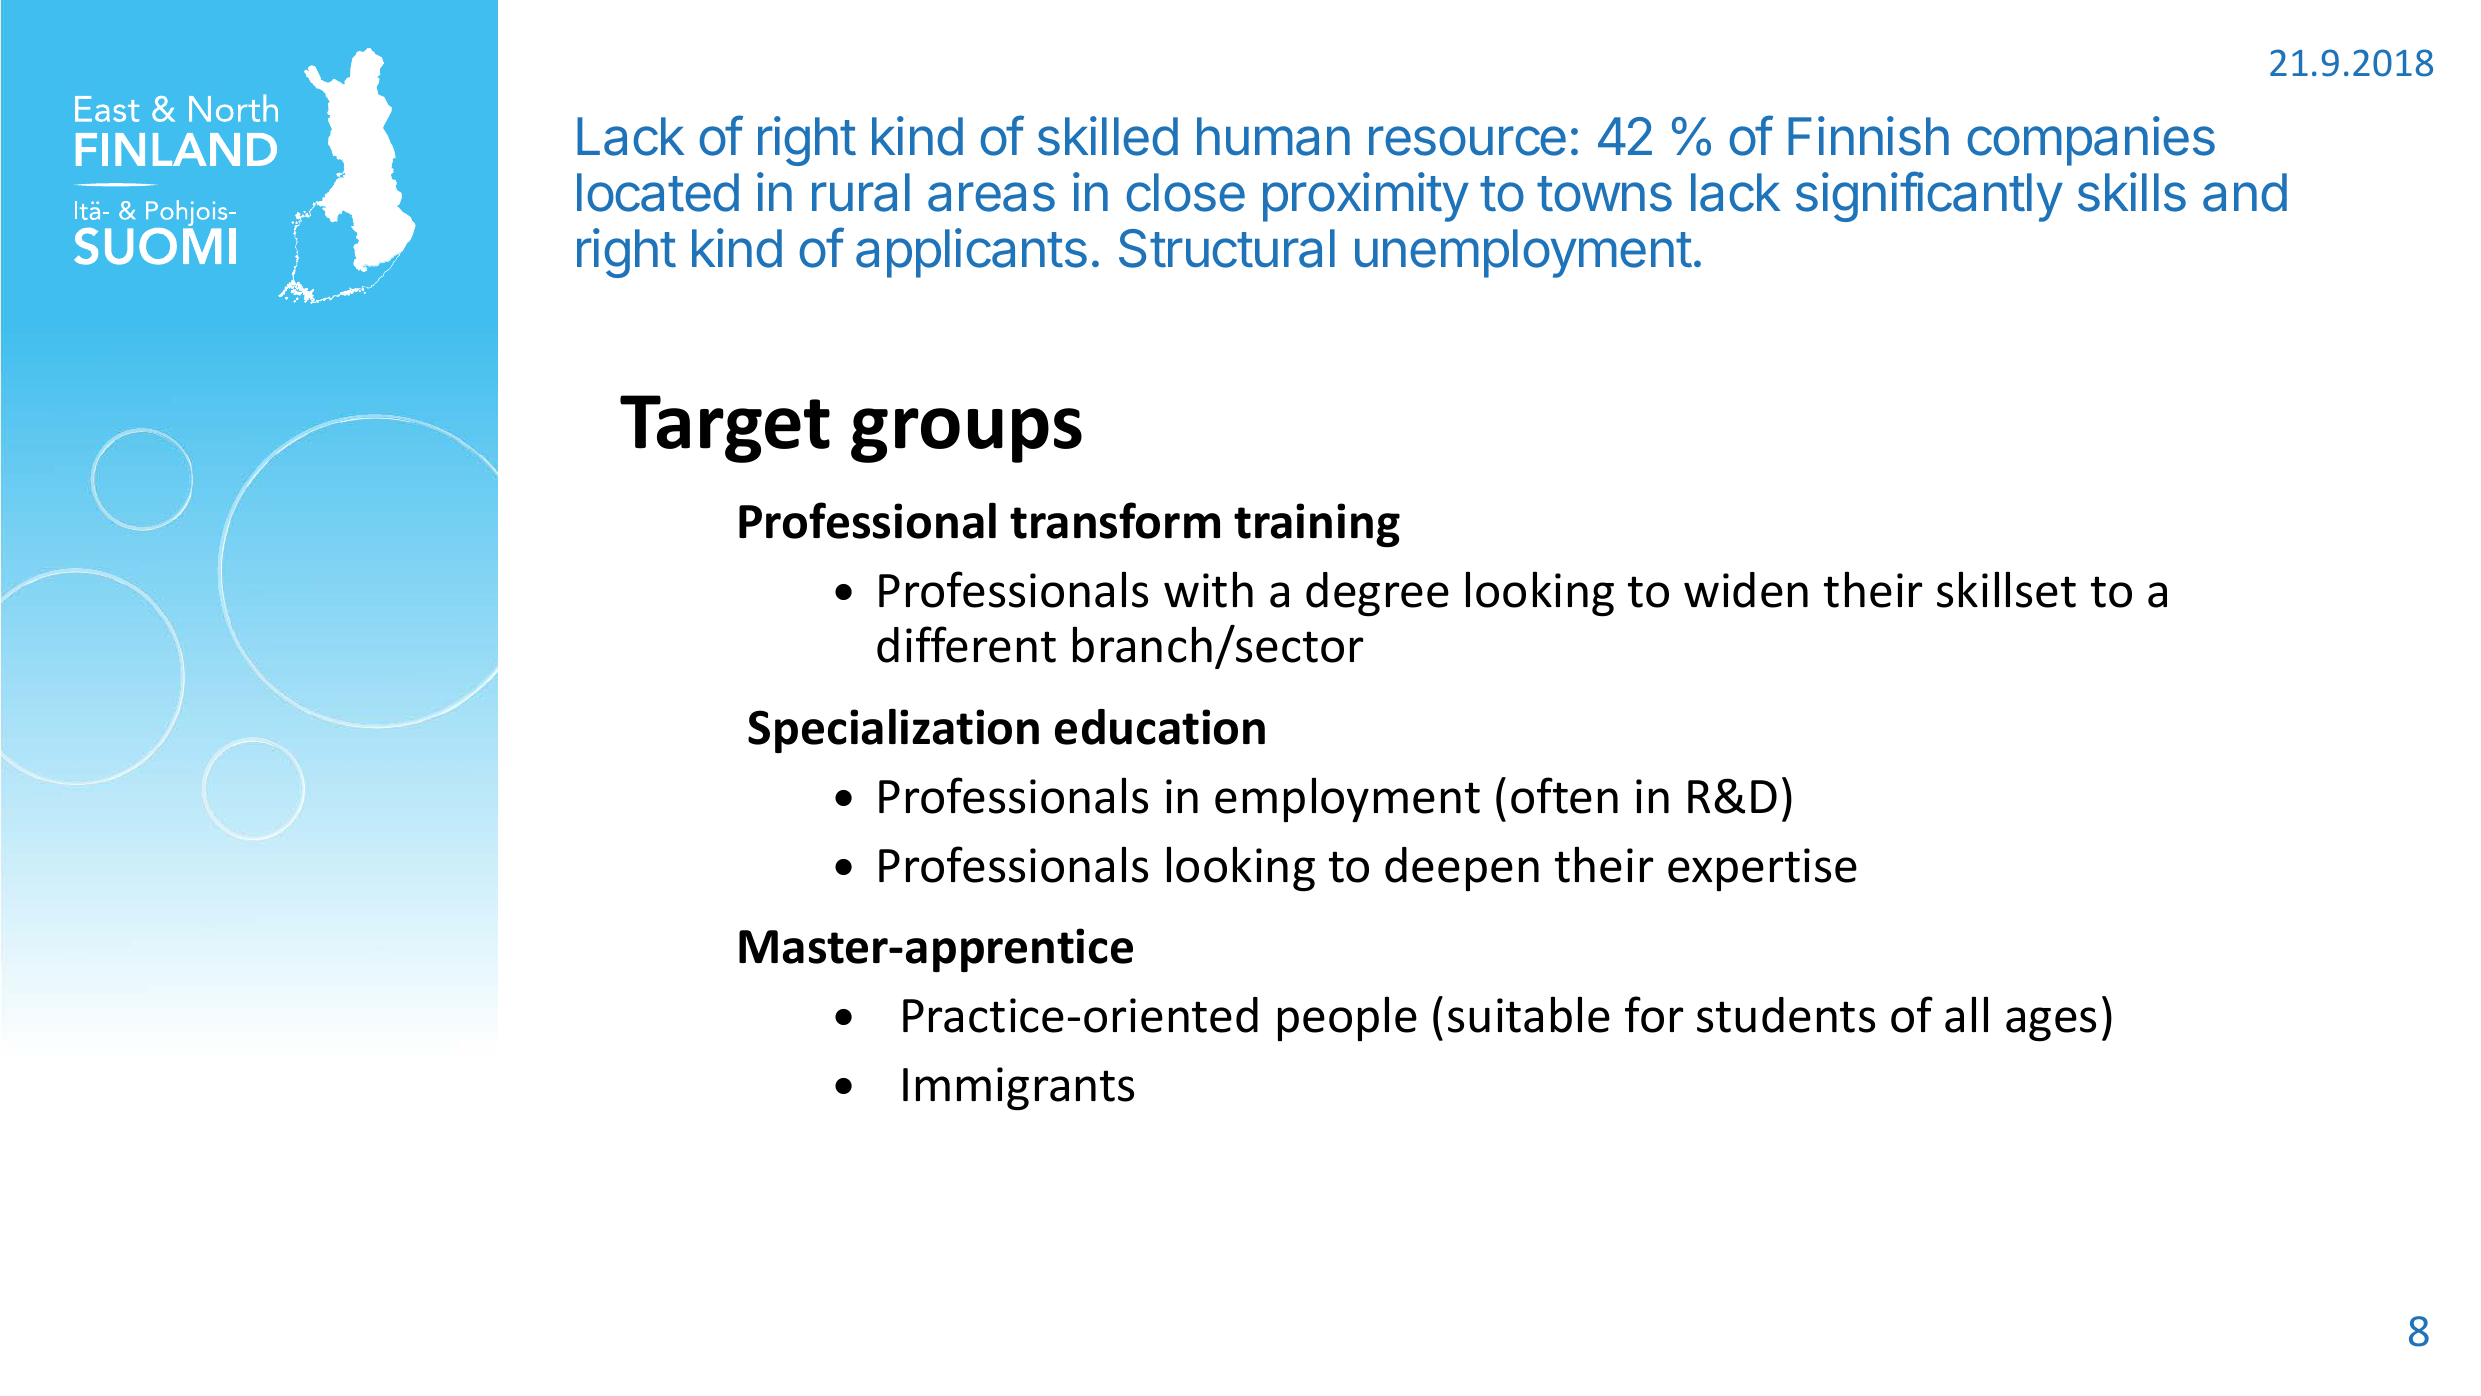  Describe the element at coordinates (1467, 141) in the document. I see `resource` at that location.
